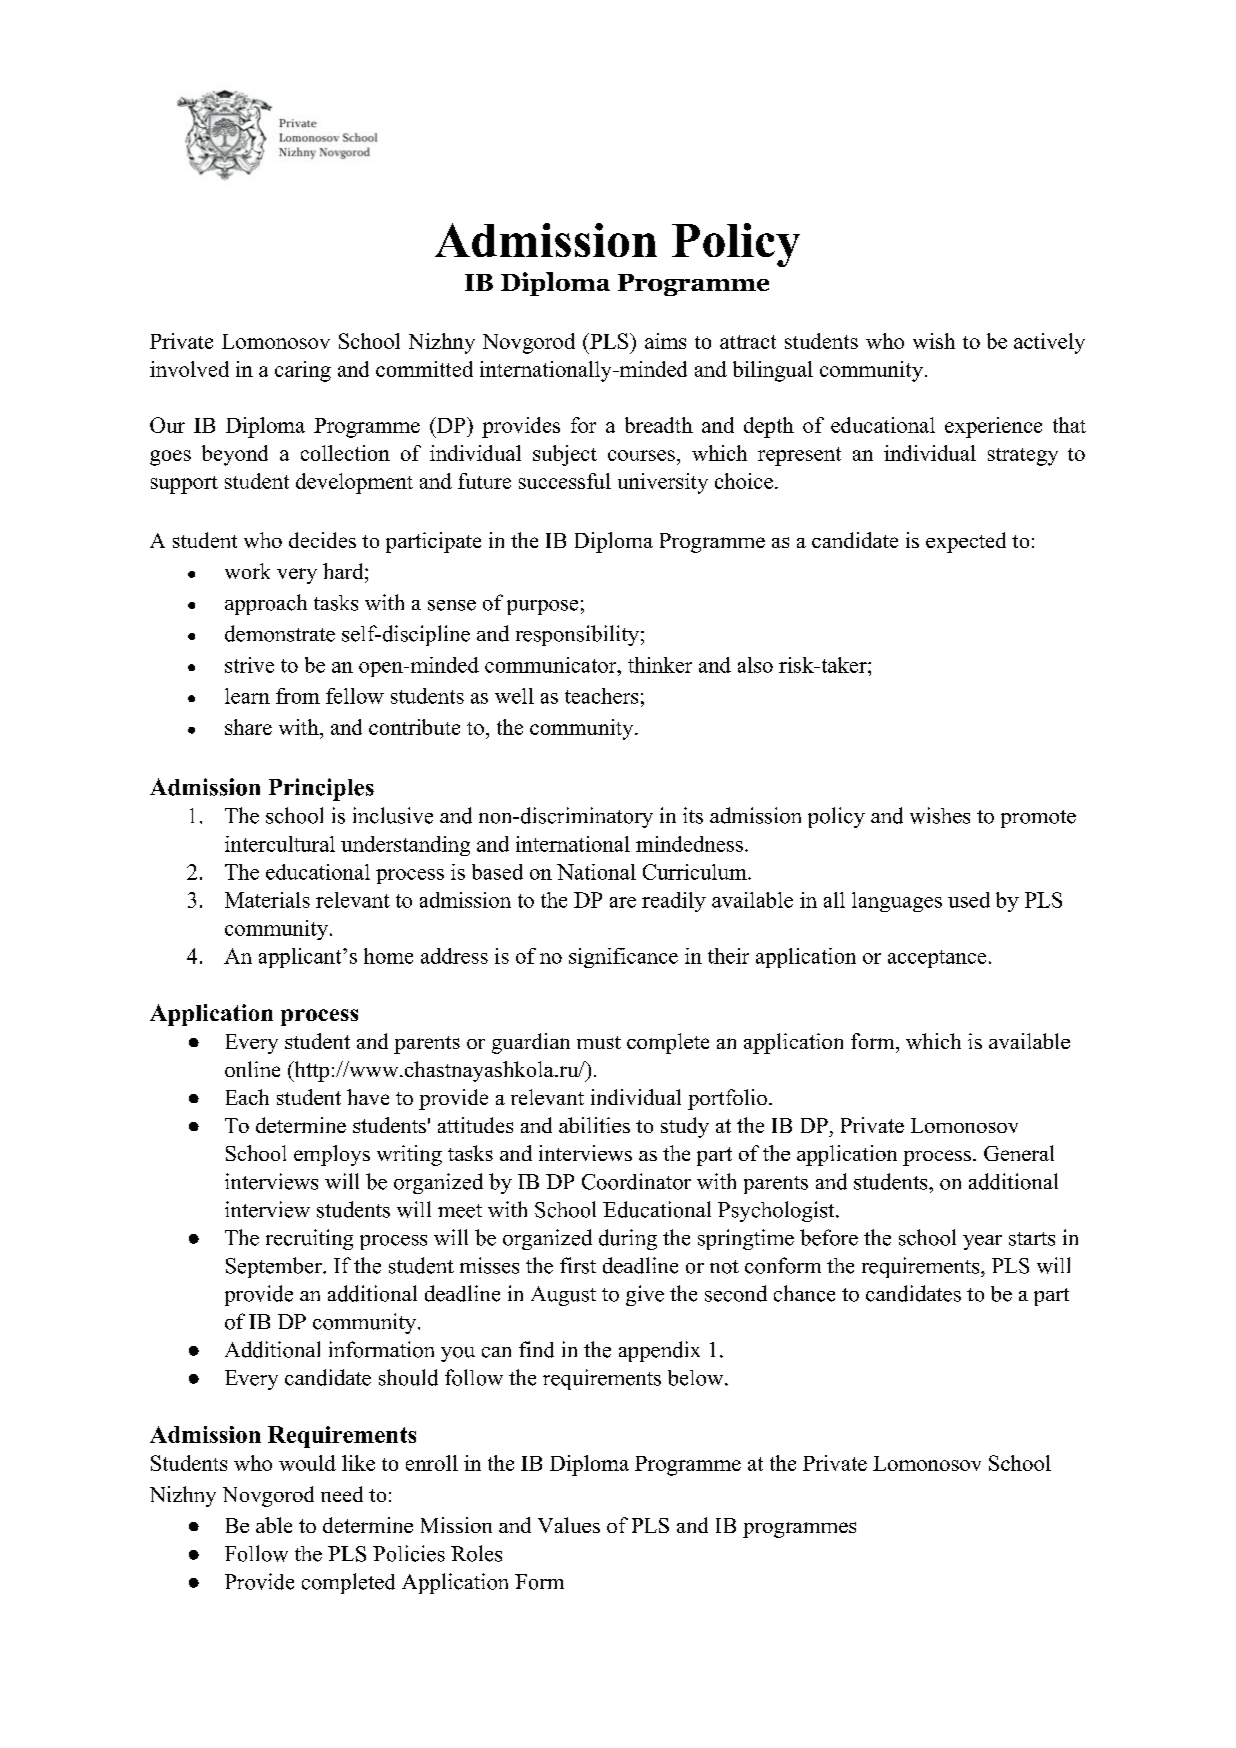 This screenshot has width=1236, height=1748. I want to click on experience, so click(993, 427).
